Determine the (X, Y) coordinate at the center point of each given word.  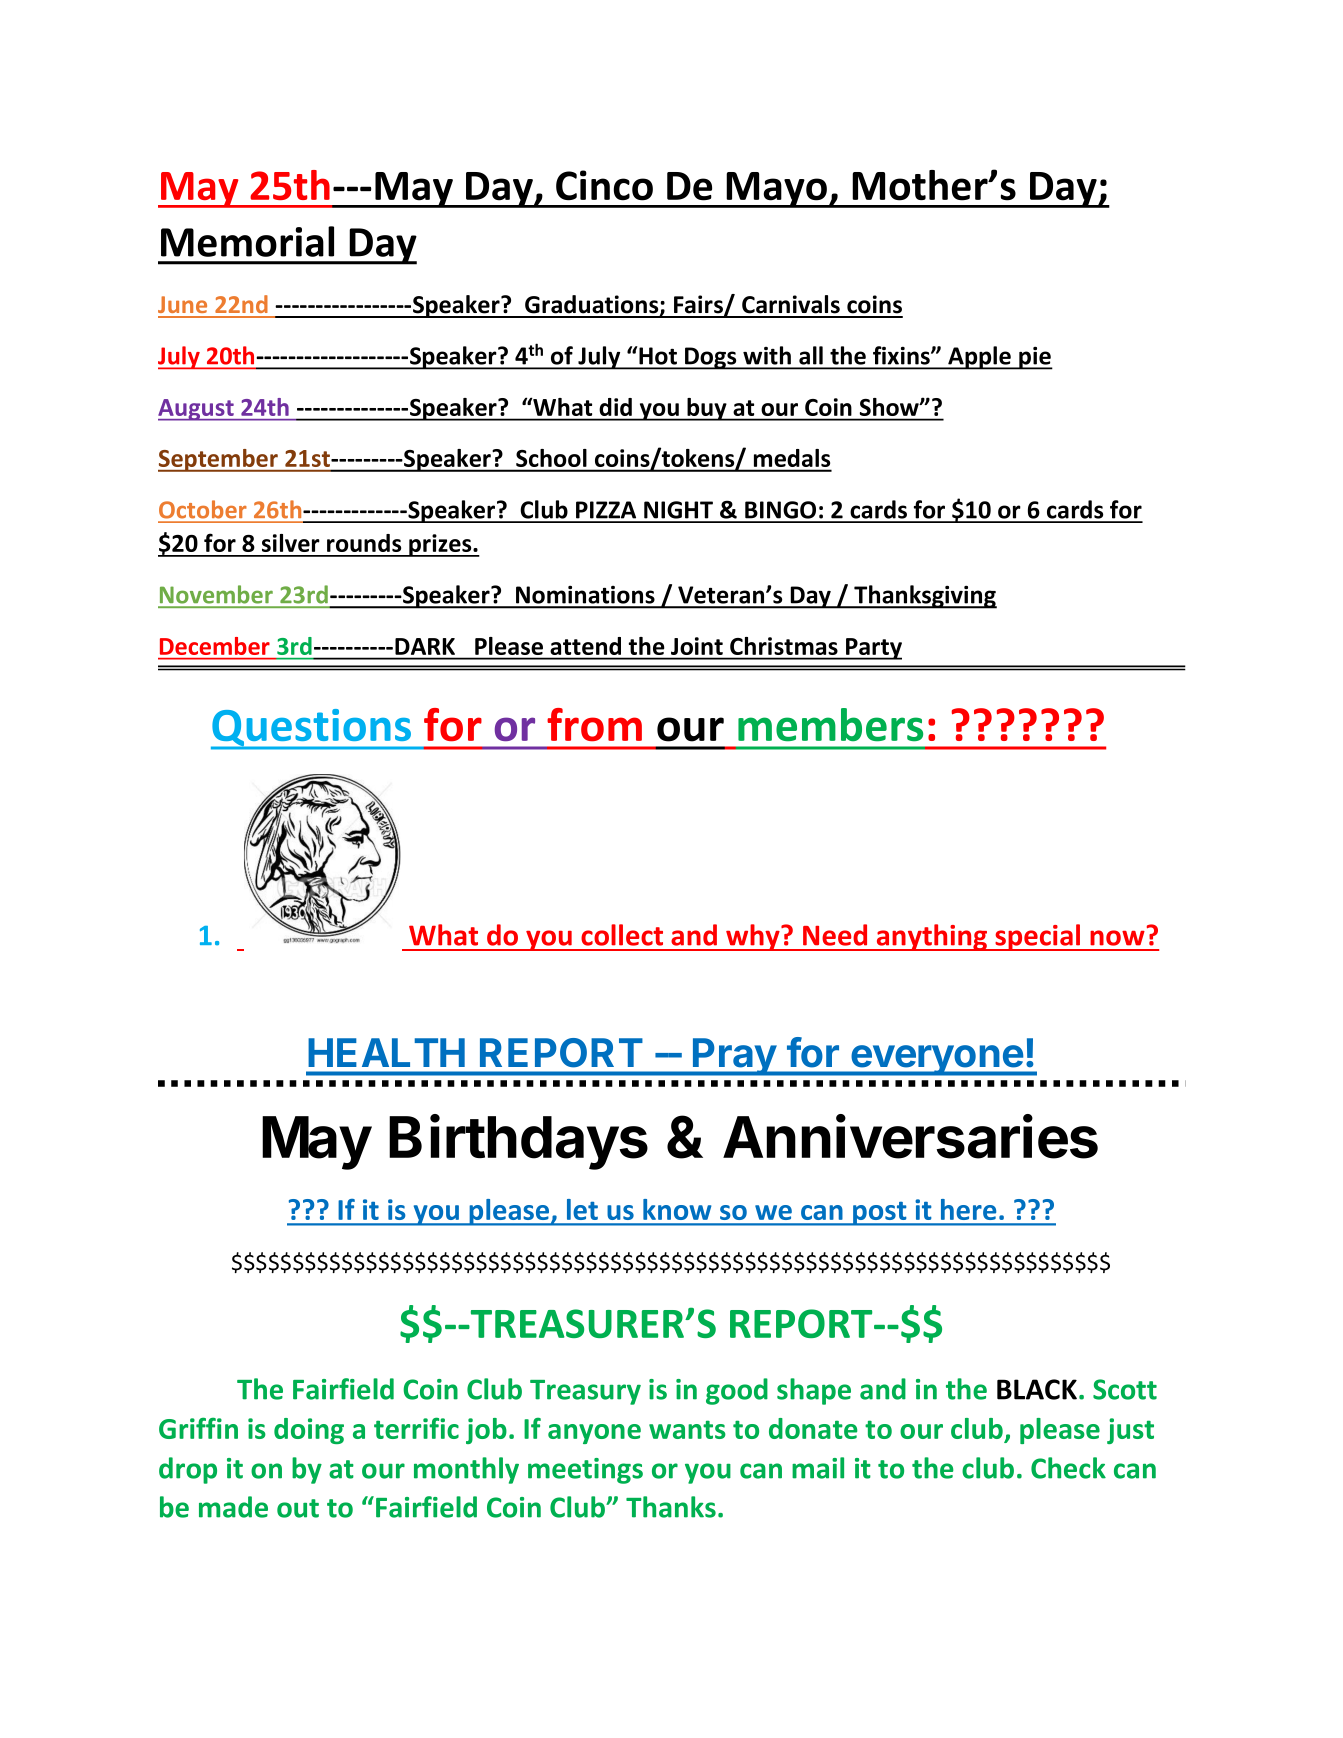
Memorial (247, 241)
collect (622, 935)
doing (309, 1431)
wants (687, 1429)
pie (1035, 358)
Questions (312, 729)
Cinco (604, 185)
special (1038, 937)
